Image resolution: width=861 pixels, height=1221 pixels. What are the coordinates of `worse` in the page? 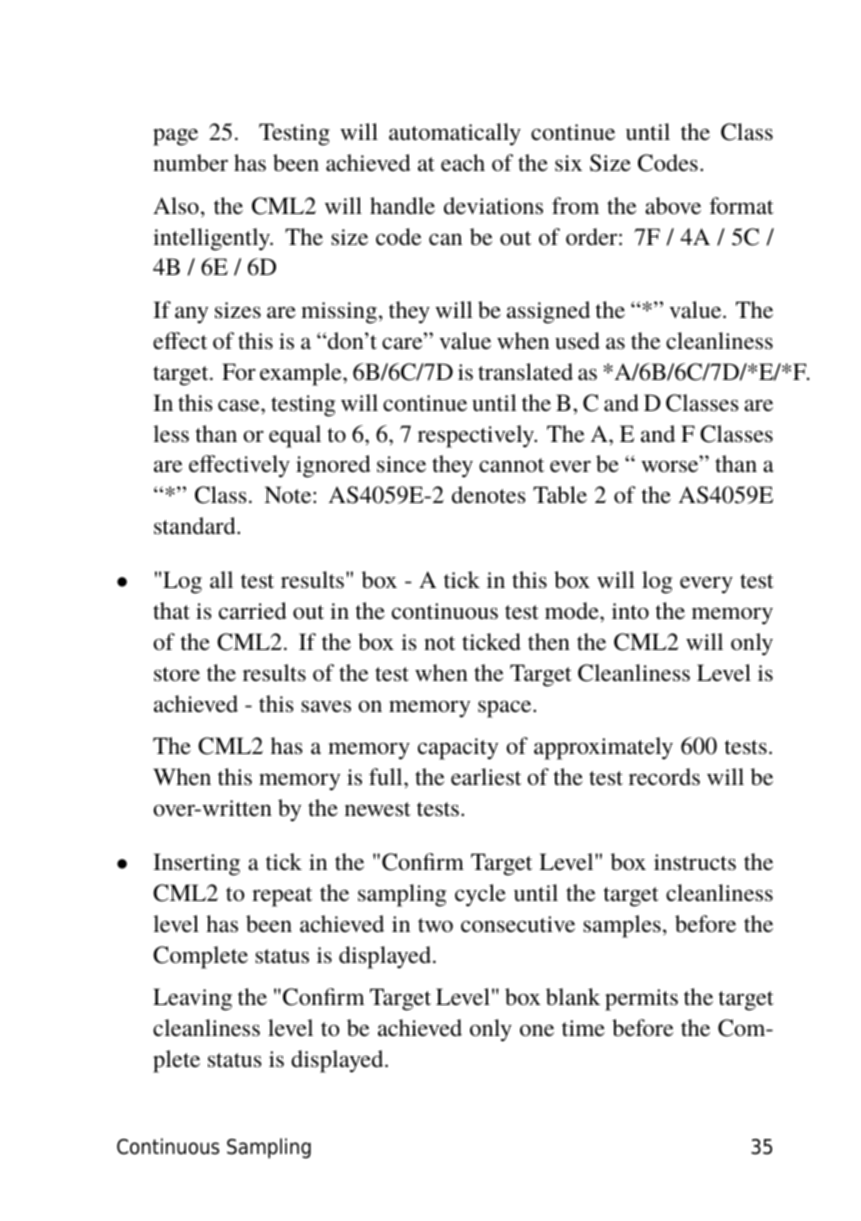 It's located at (671, 466).
